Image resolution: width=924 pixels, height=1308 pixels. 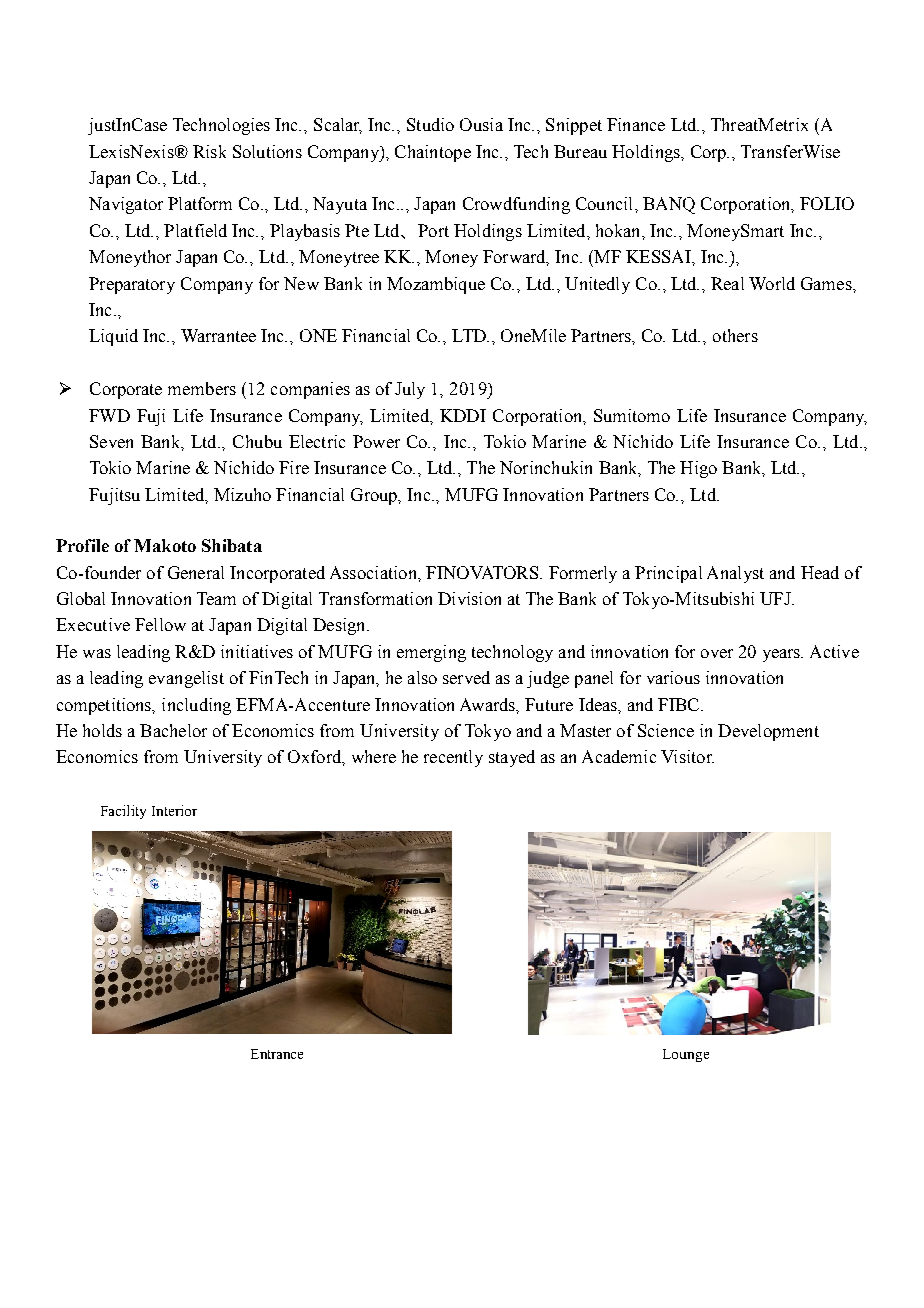 What do you see at coordinates (687, 756) in the screenshot?
I see `Visitor` at bounding box center [687, 756].
